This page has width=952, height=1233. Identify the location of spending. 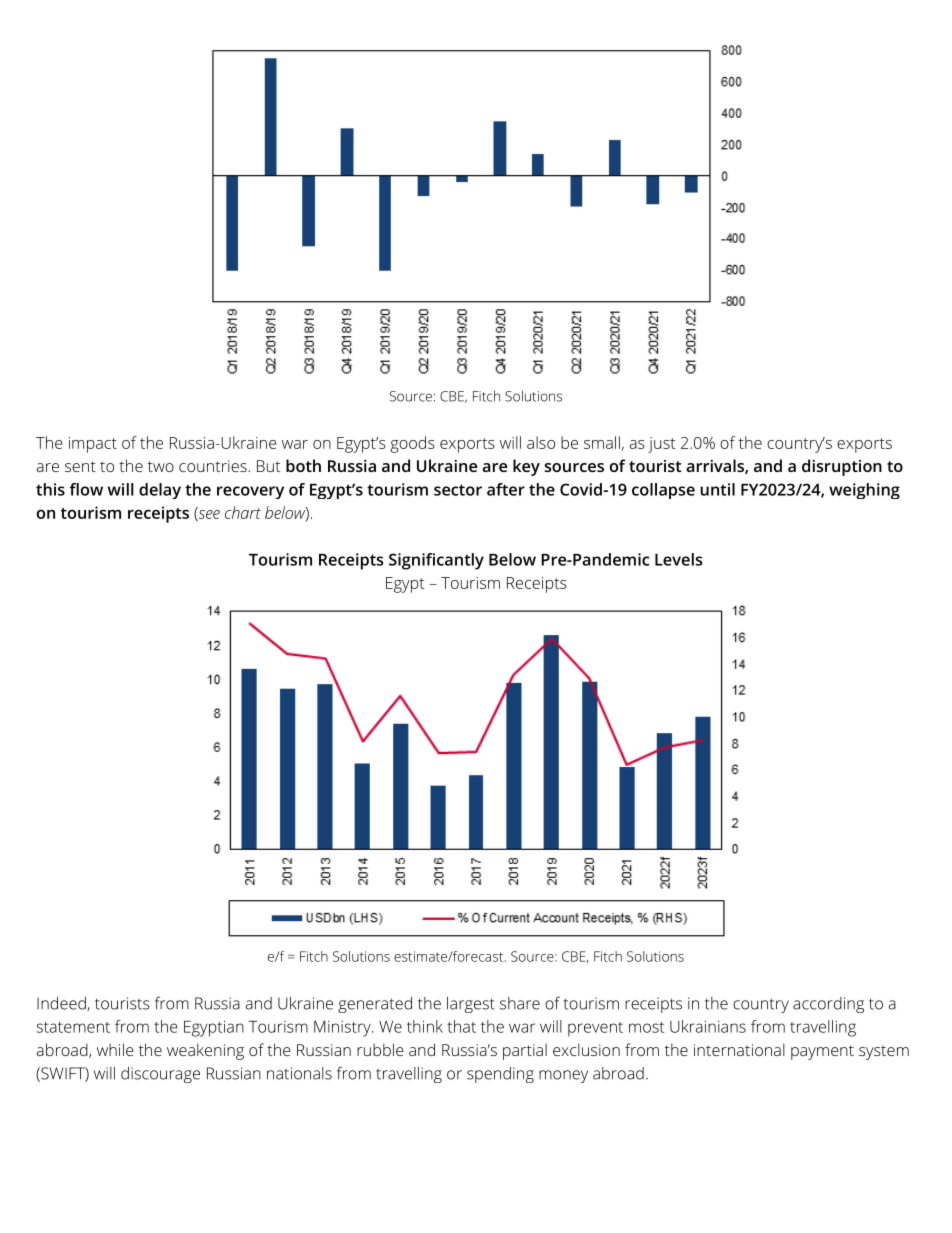
(500, 1075).
